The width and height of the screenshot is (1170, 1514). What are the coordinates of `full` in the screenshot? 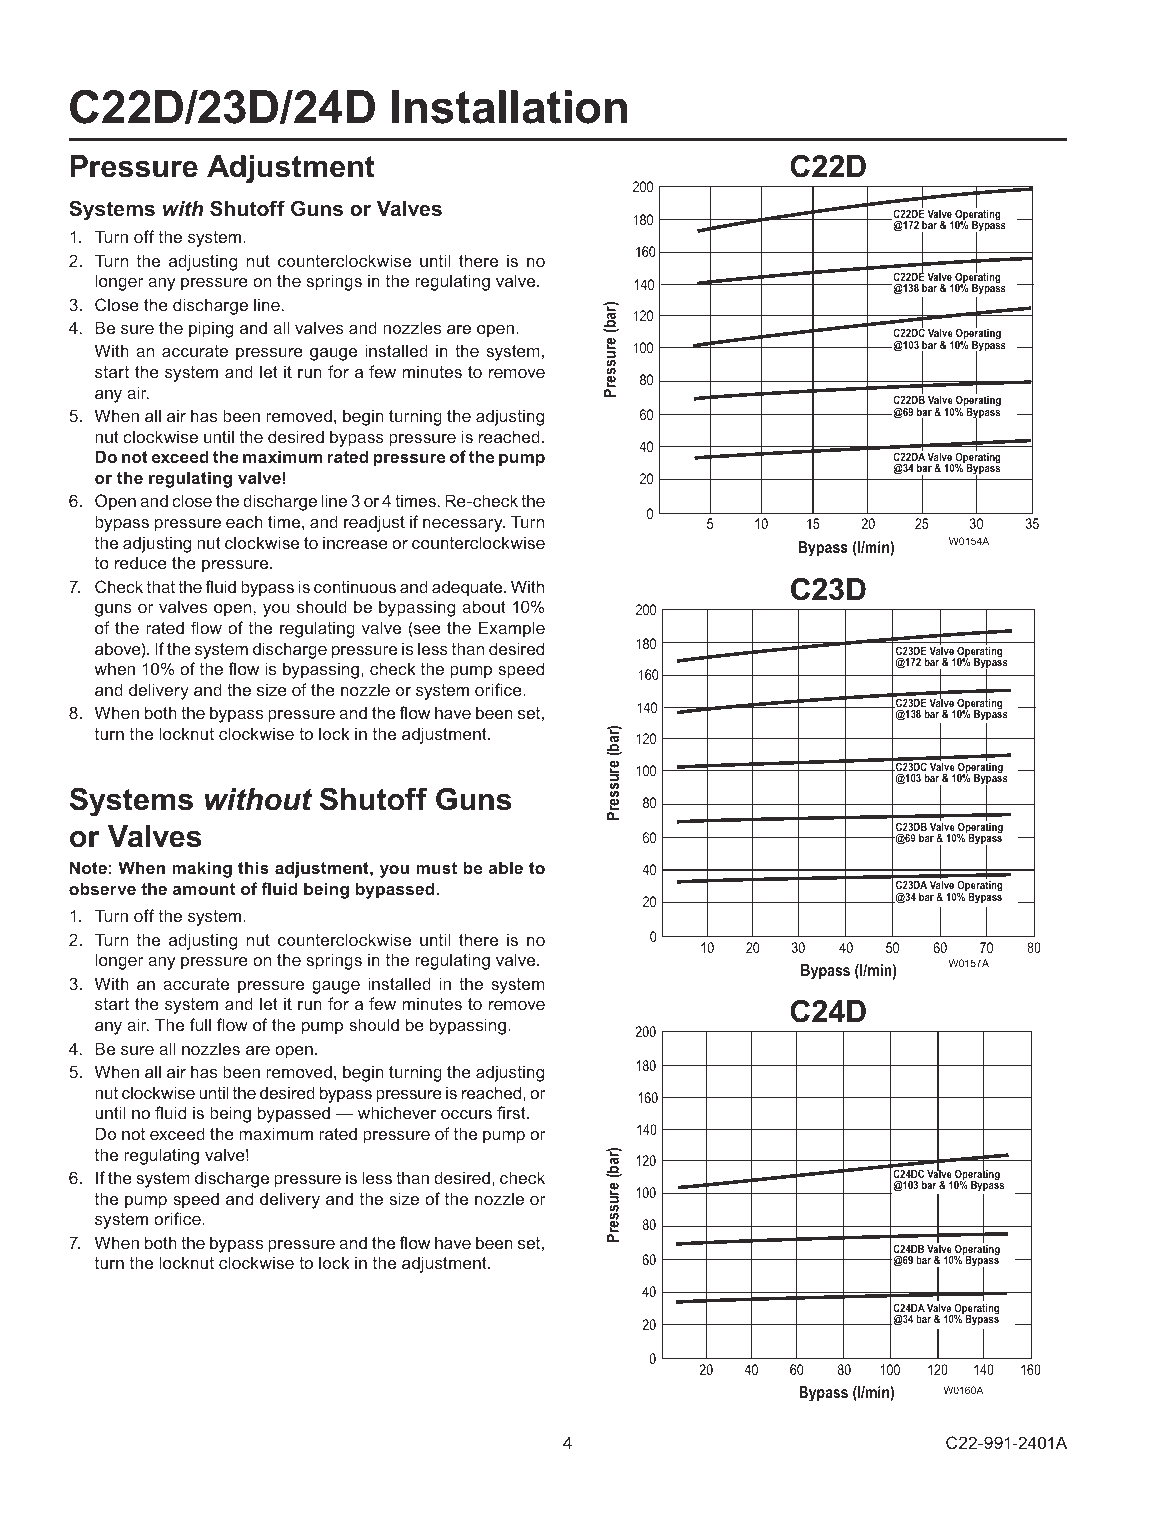 It's located at (200, 1024).
